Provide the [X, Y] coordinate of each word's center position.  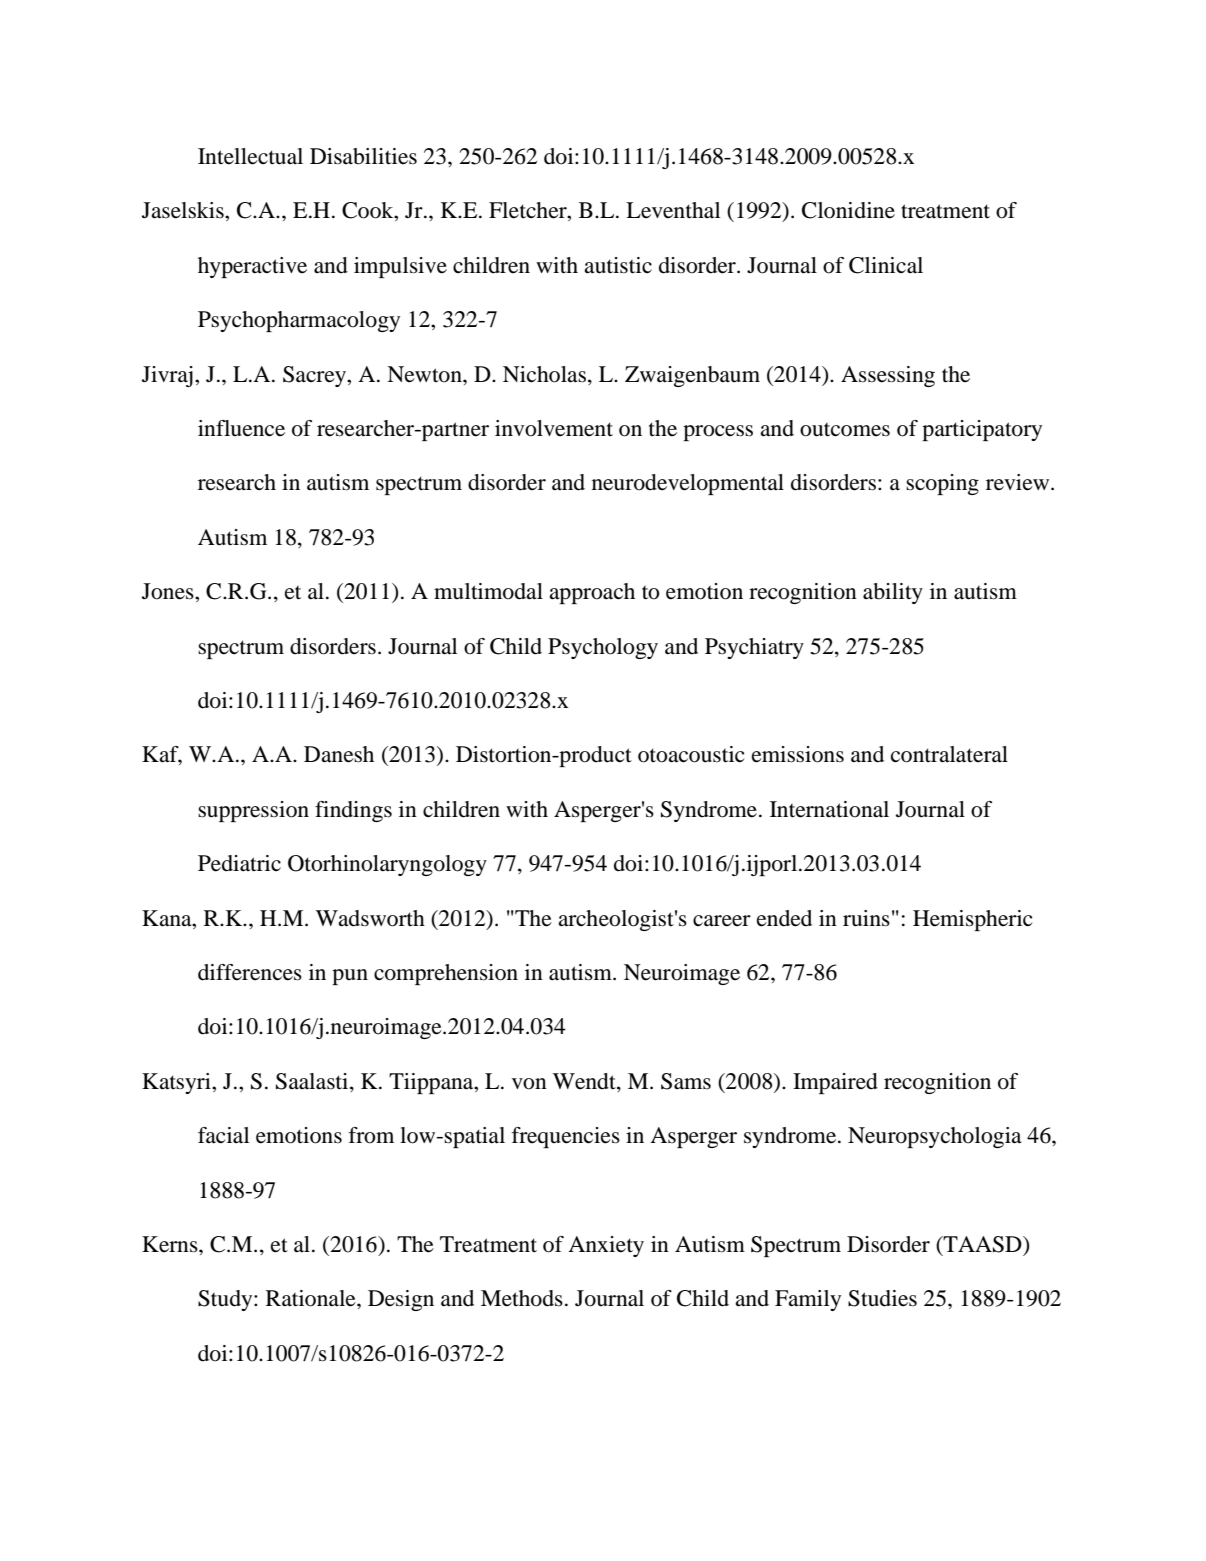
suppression [253, 811]
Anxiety [606, 1246]
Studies [882, 1298]
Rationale [312, 1298]
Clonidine [848, 210]
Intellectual [250, 156]
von [529, 1084]
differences [250, 972]
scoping [942, 484]
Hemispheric [972, 920]
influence [241, 428]
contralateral [949, 754]
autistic [618, 265]
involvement [554, 428]
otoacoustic [691, 754]
